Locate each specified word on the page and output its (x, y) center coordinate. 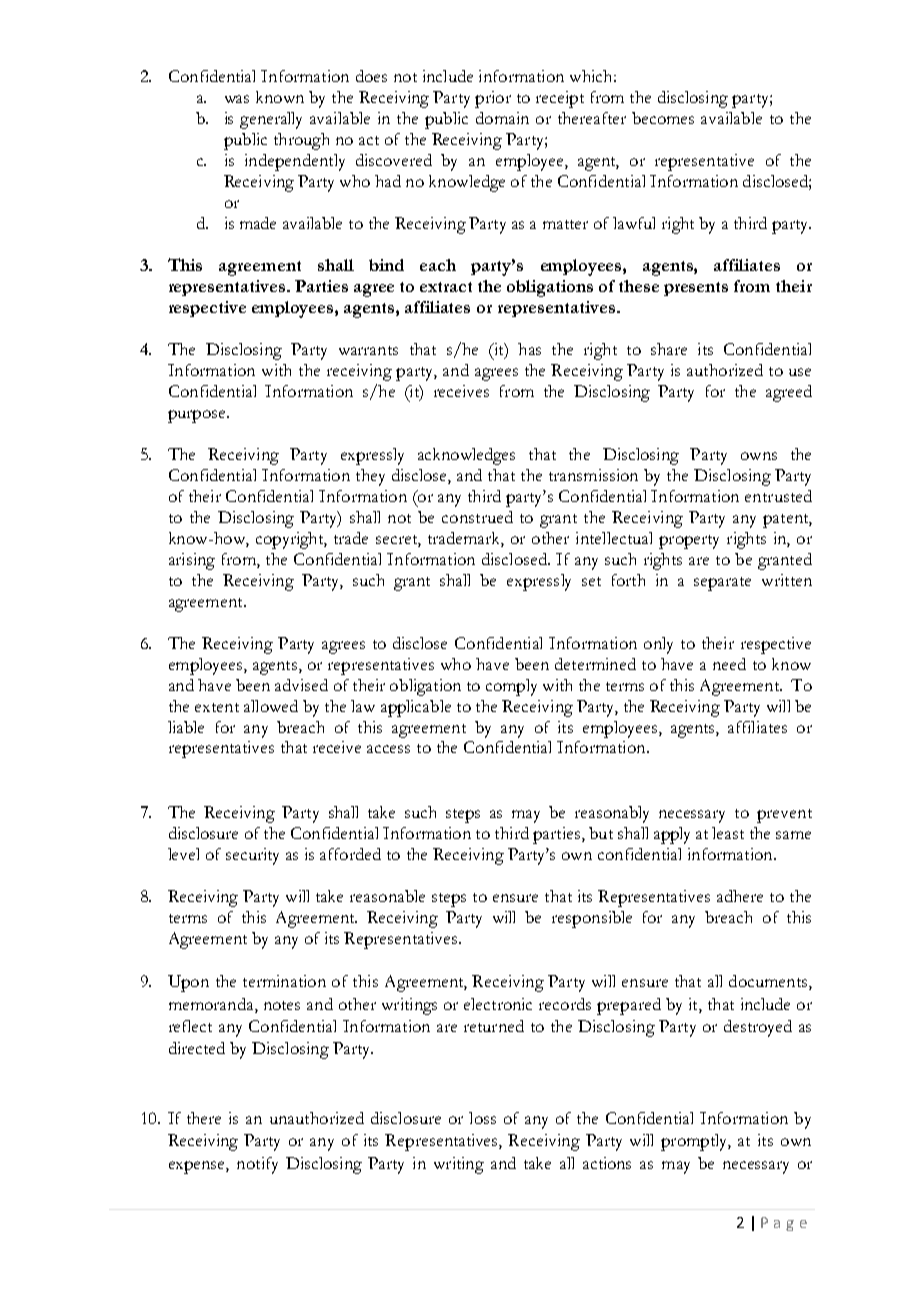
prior (493, 99)
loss (482, 1118)
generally (271, 120)
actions (607, 1163)
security (252, 856)
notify (257, 1165)
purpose (198, 416)
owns (759, 456)
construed (477, 517)
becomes (663, 118)
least (728, 833)
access (388, 749)
